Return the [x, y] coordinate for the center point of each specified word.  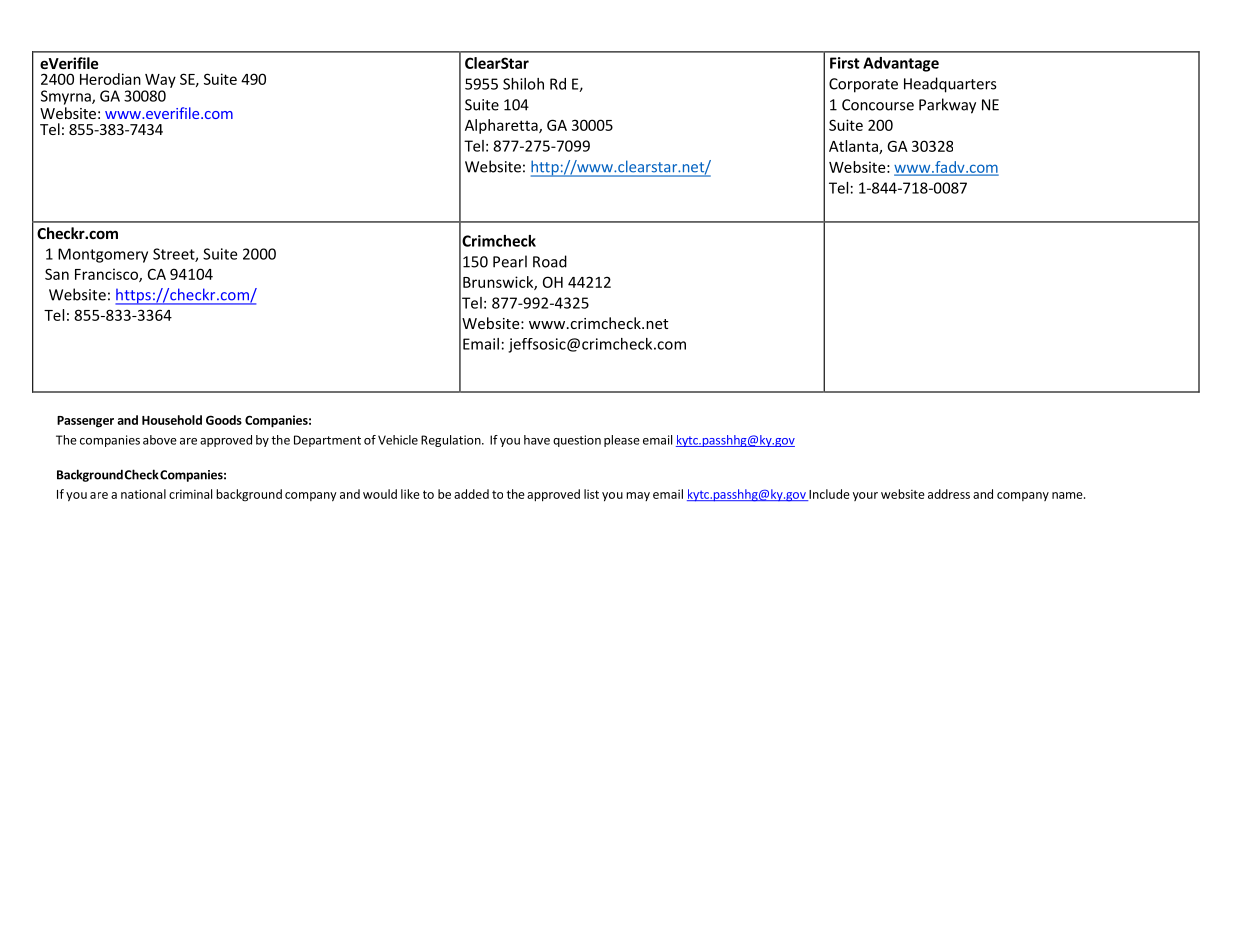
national [143, 494]
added [471, 494]
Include [828, 495]
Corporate [863, 85]
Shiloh [523, 84]
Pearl [510, 261]
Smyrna [67, 97]
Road [550, 261]
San [57, 274]
